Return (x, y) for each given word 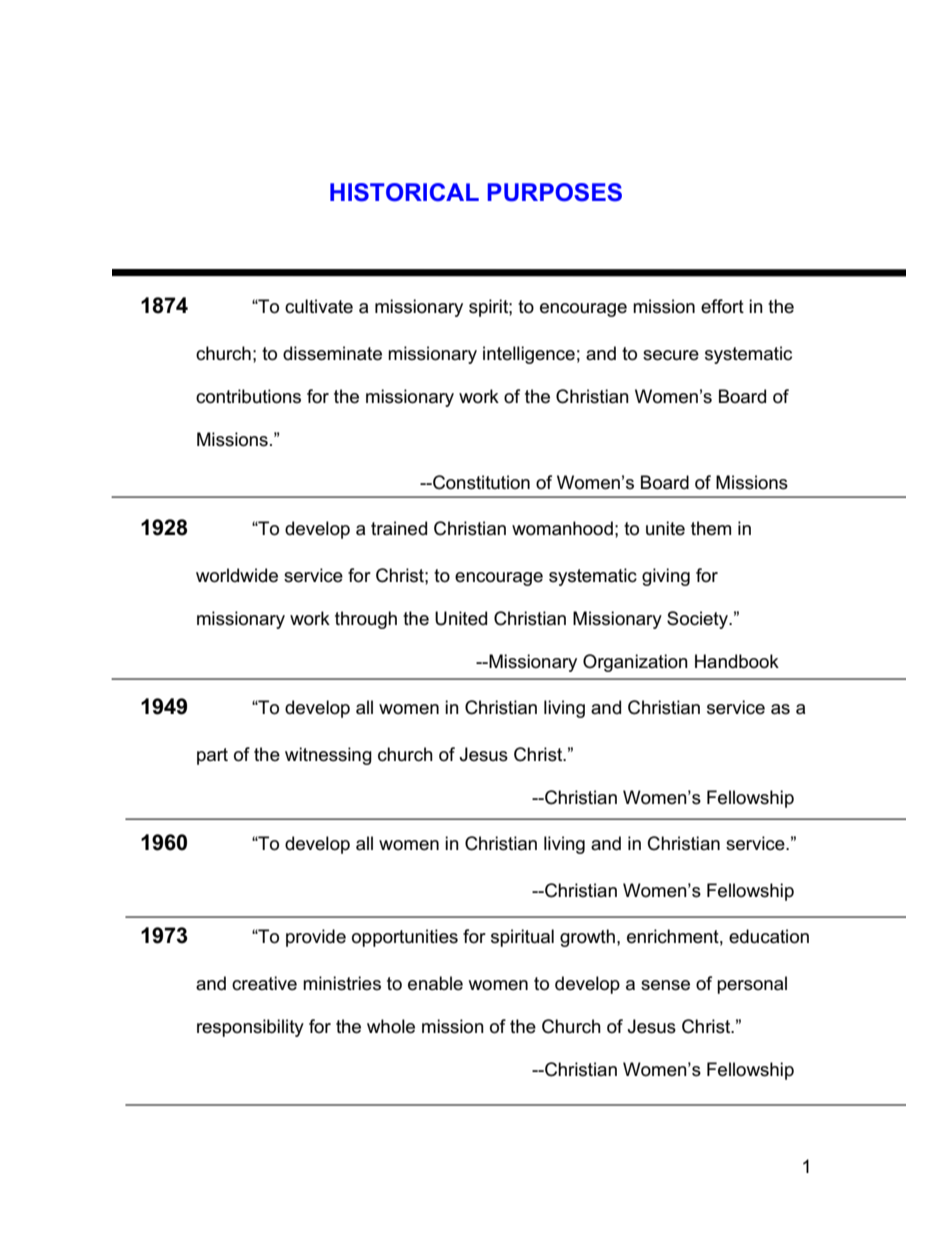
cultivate (319, 306)
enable (435, 983)
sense (665, 985)
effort (722, 306)
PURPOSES (554, 192)
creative (264, 983)
